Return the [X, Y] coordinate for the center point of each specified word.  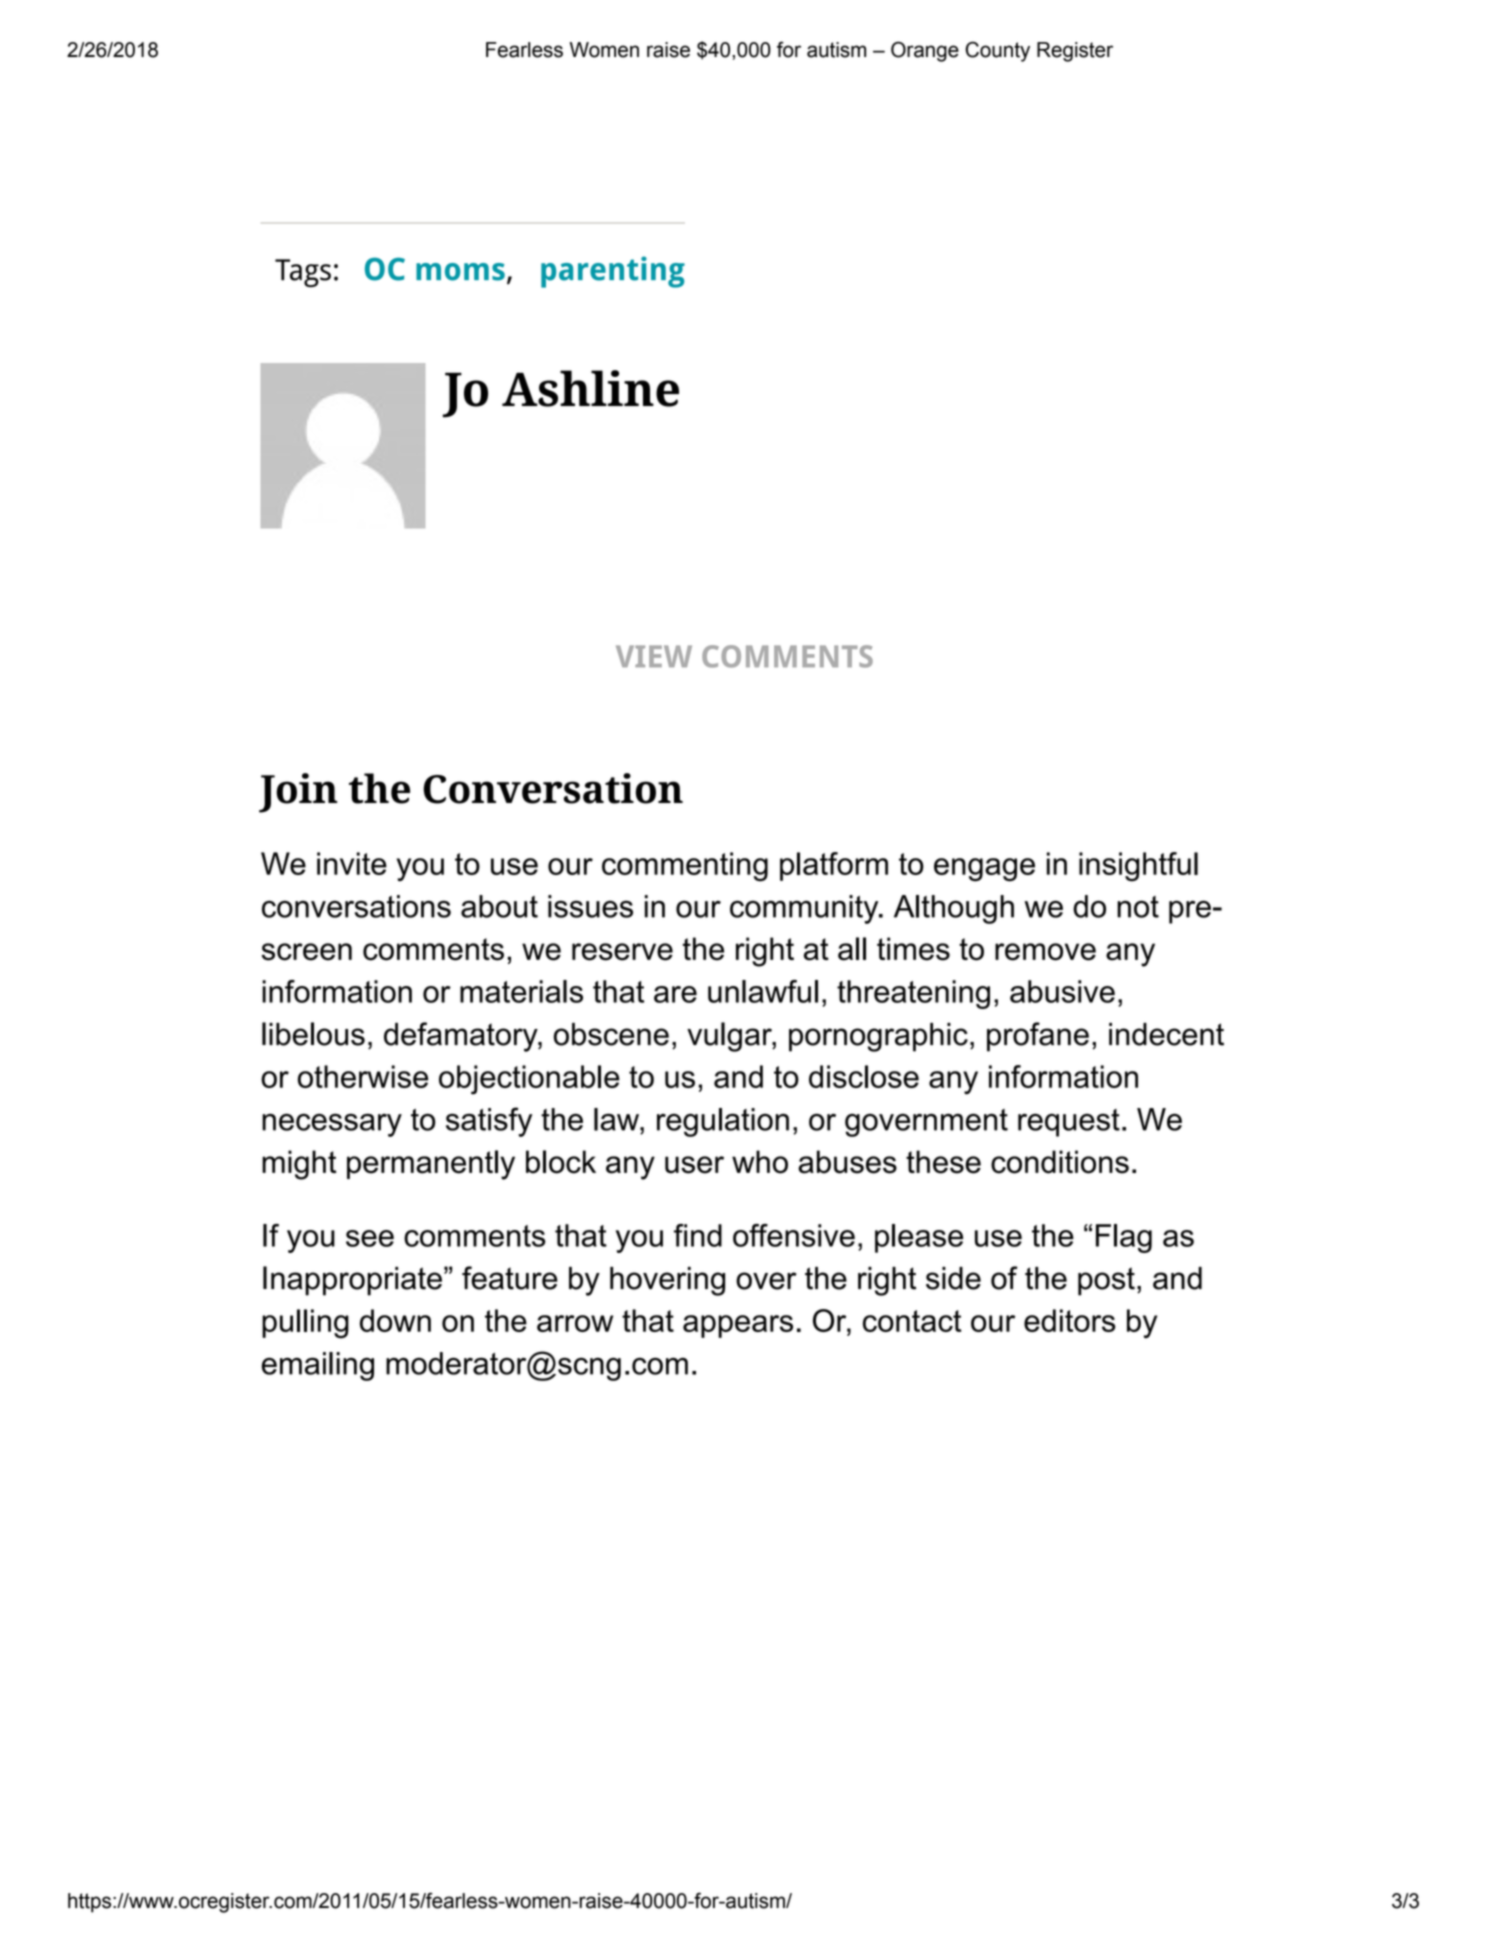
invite [352, 863]
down [395, 1320]
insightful [1138, 867]
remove [1045, 952]
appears [738, 1326]
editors [1070, 1320]
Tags [303, 273]
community [805, 909]
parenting [613, 272]
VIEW [654, 656]
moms [460, 272]
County [997, 51]
